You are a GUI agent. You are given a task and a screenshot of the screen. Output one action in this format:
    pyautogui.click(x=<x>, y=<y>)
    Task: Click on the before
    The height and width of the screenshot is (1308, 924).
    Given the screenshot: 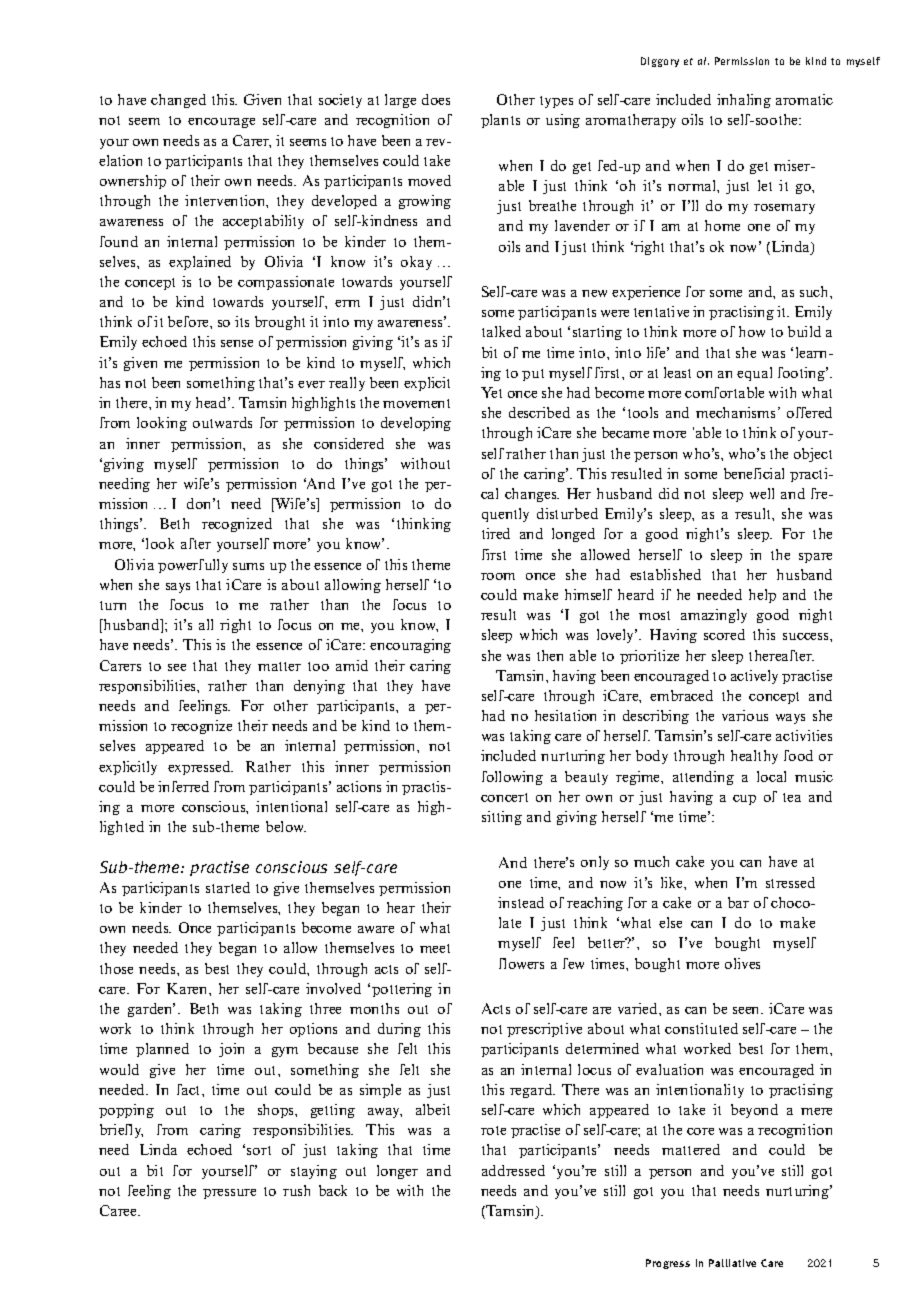 What is the action you would take?
    pyautogui.click(x=189, y=321)
